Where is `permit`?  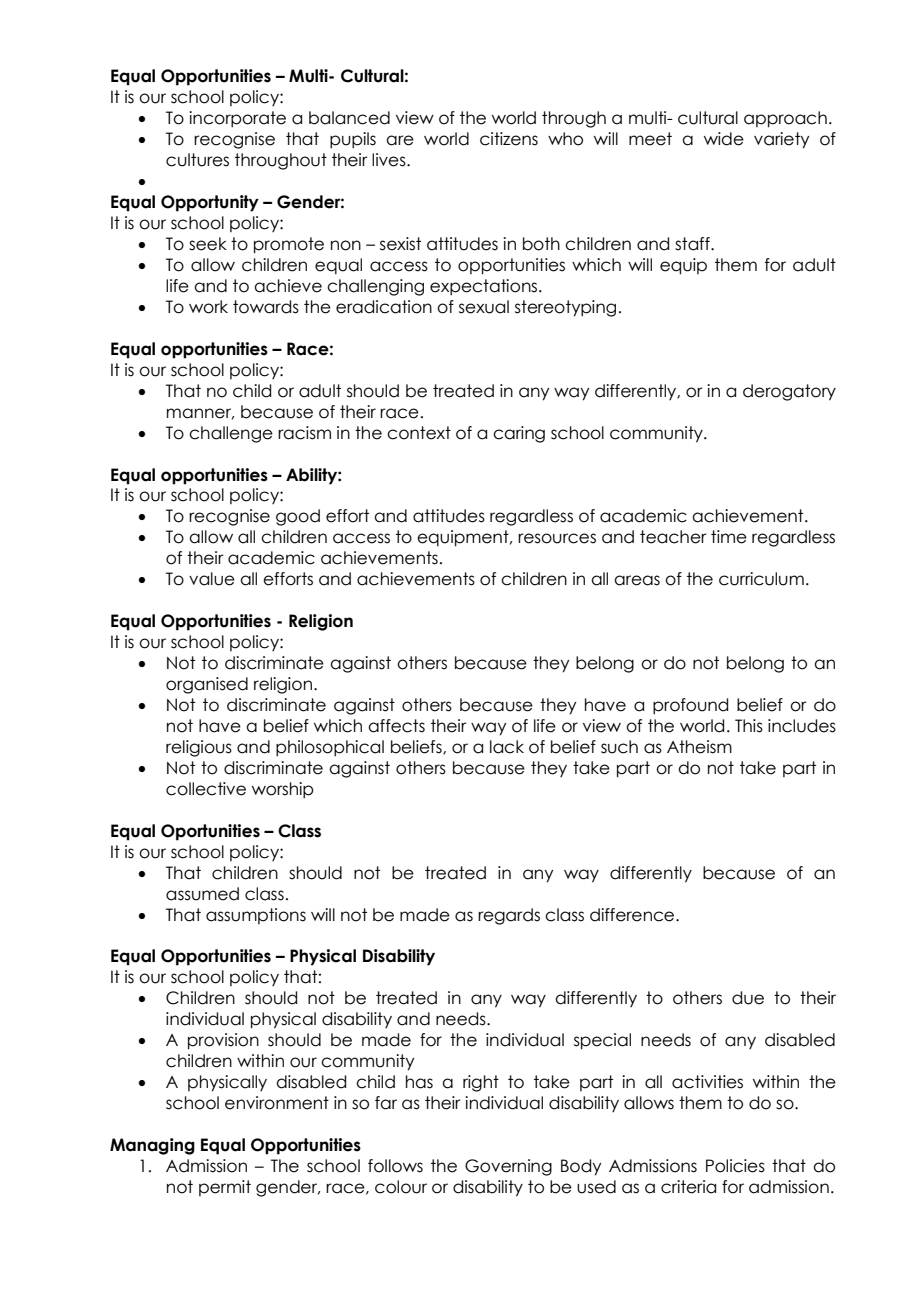
permit is located at coordinates (225, 1188).
